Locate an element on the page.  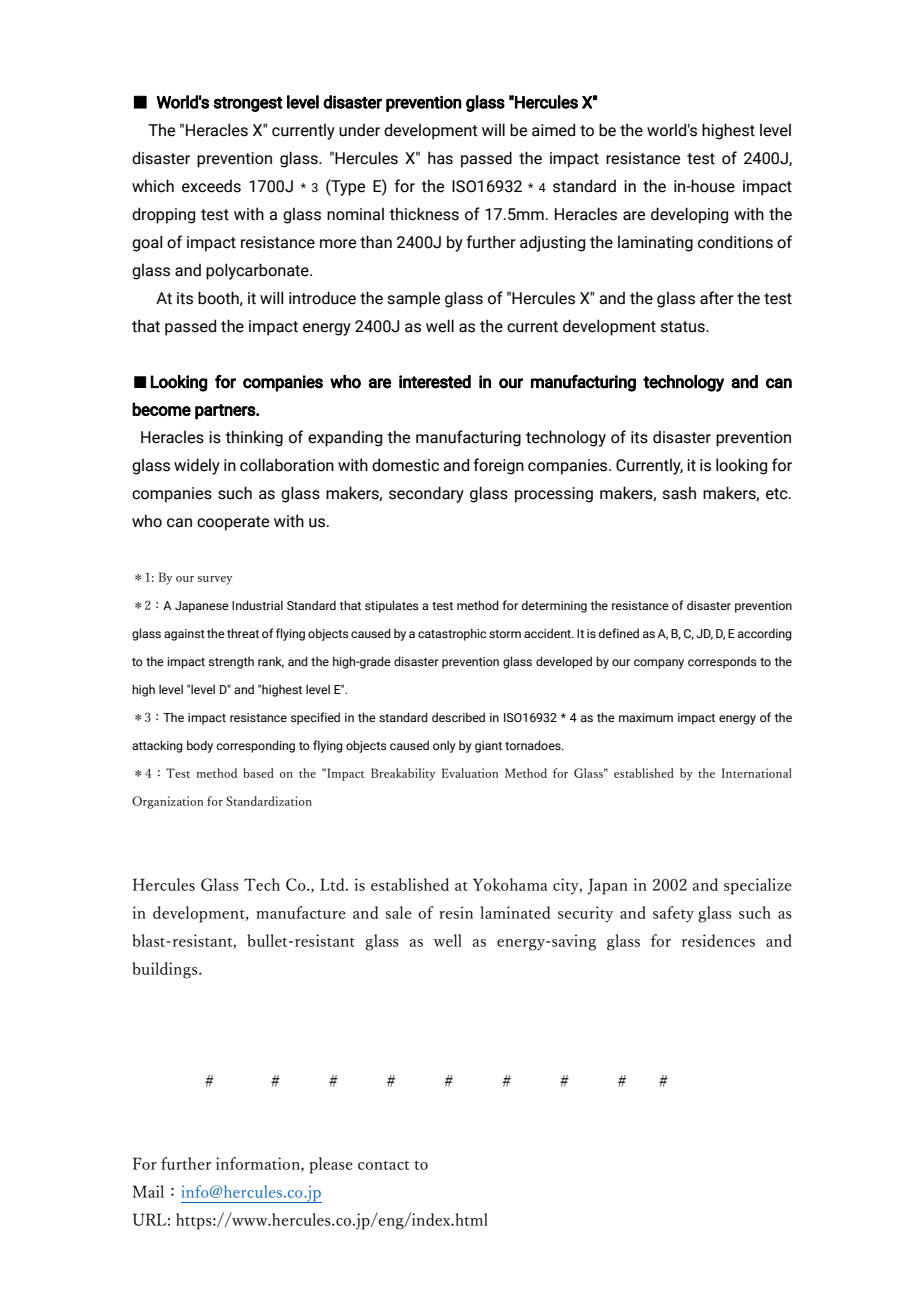
threat is located at coordinates (243, 633).
